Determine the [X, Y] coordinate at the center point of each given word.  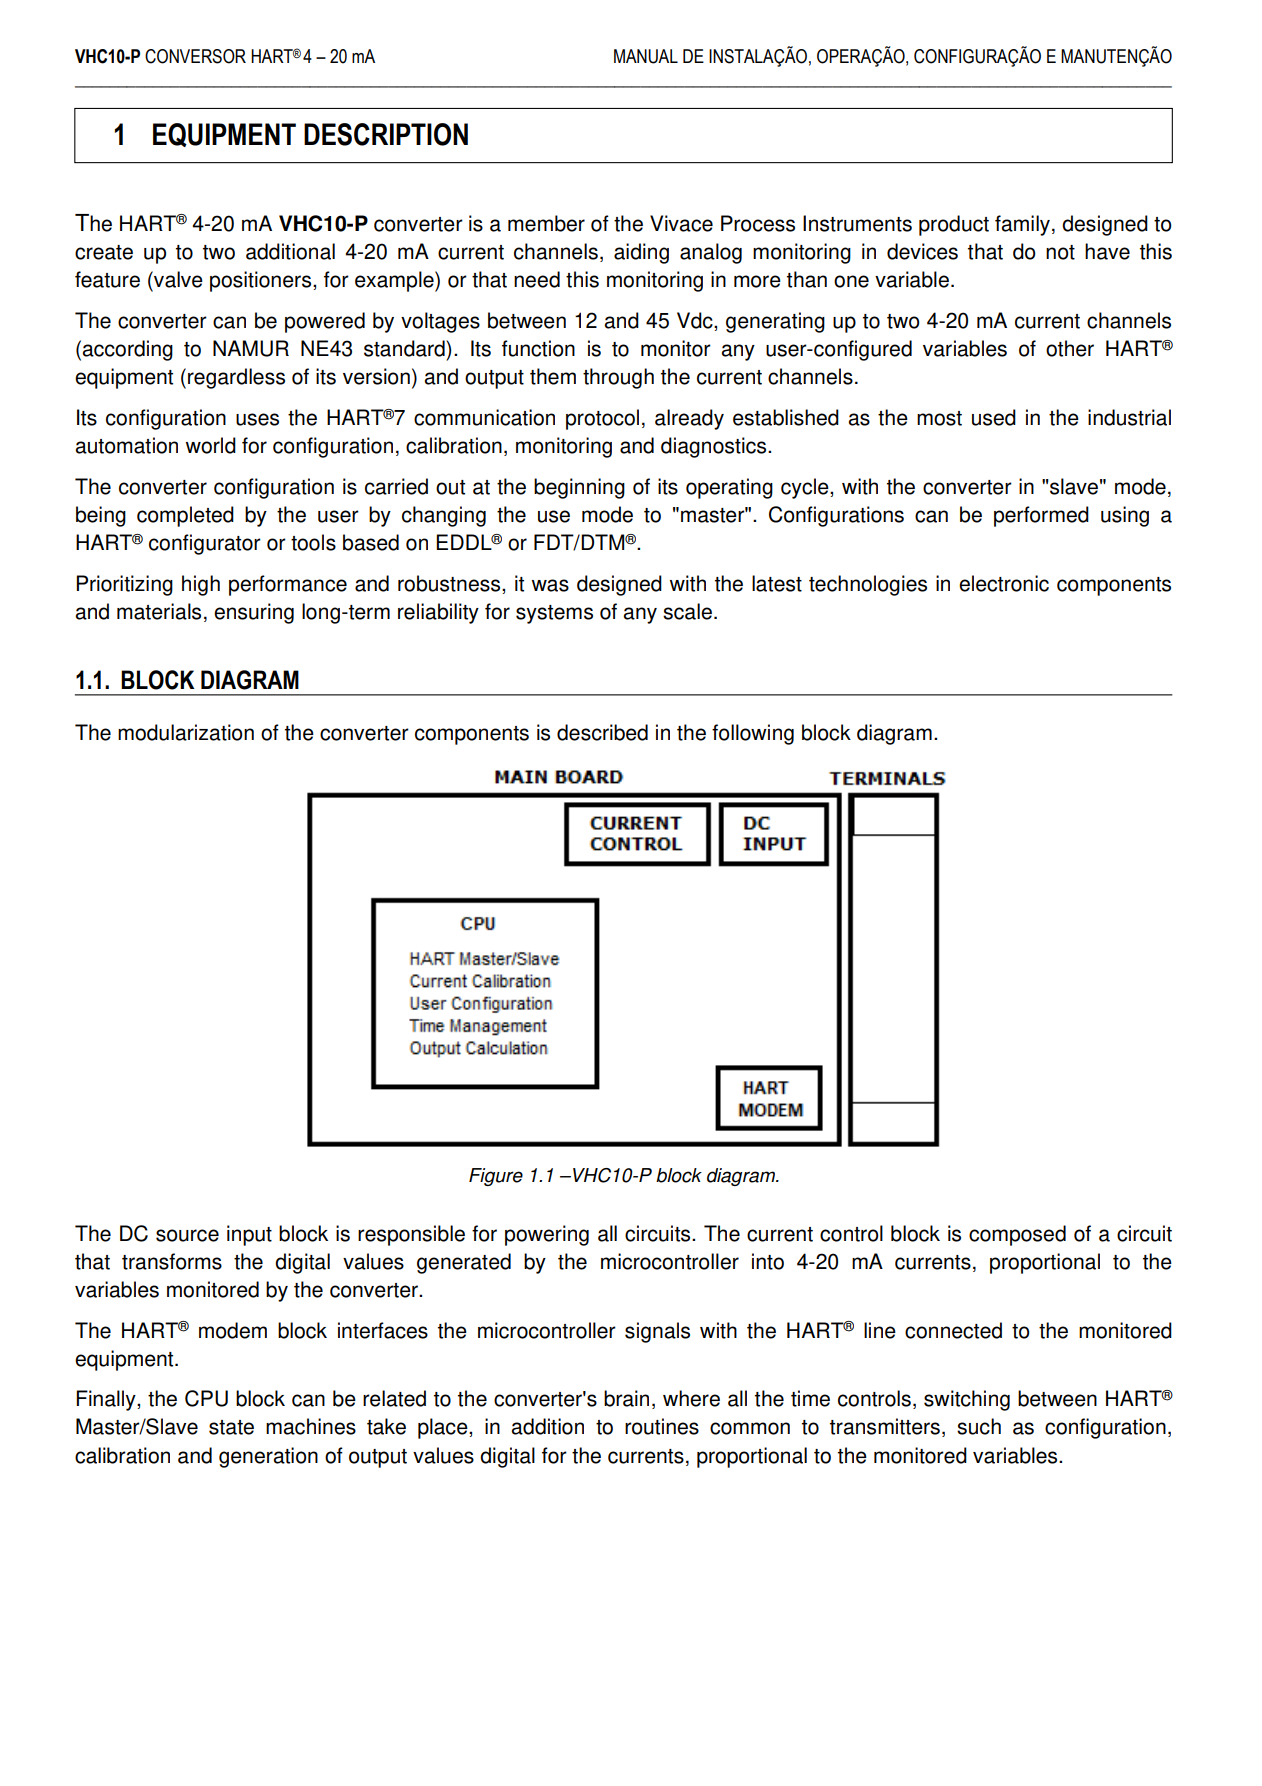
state [231, 1427]
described [602, 732]
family [1024, 225]
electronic [1004, 583]
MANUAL [646, 56]
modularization [186, 732]
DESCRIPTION [386, 134]
